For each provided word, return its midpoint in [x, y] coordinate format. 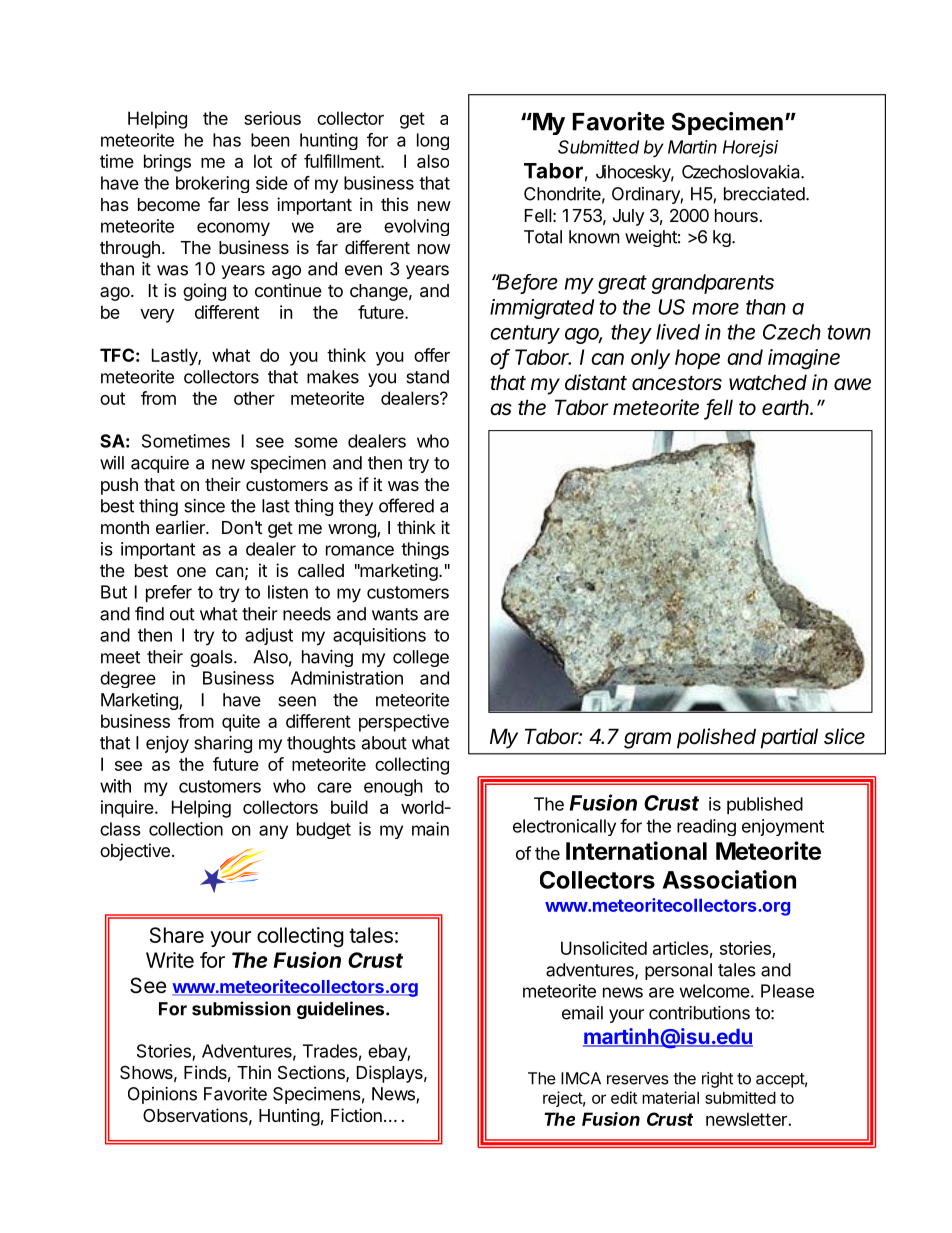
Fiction [356, 1115]
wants [395, 614]
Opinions [162, 1095]
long [433, 141]
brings [167, 163]
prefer [169, 593]
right [717, 1080]
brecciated [765, 194]
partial [789, 738]
